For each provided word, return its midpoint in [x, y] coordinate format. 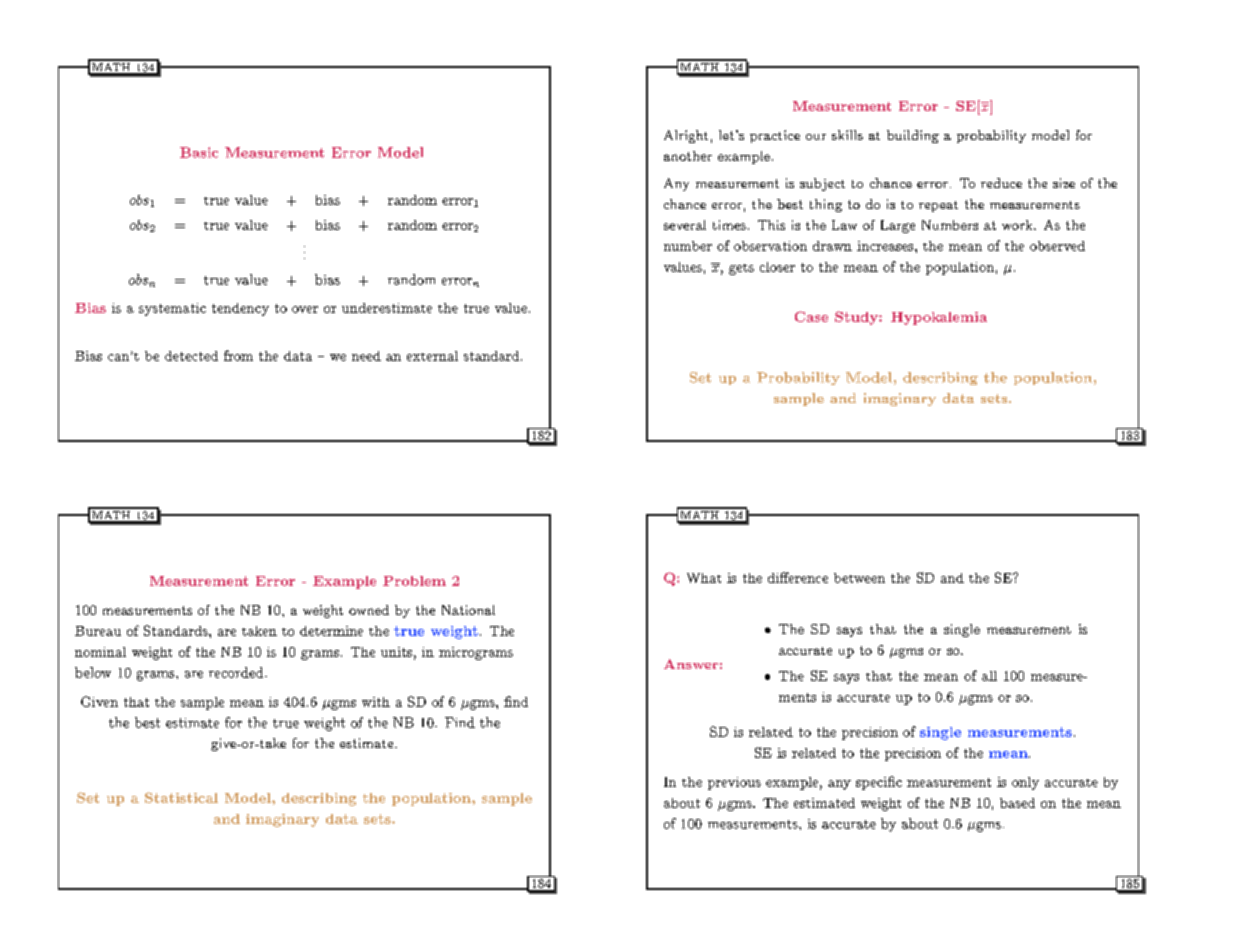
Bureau [98, 631]
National [468, 610]
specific [879, 783]
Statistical [181, 797]
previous [734, 783]
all [989, 676]
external [432, 356]
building [913, 136]
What [704, 578]
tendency [240, 309]
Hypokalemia [939, 318]
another [688, 156]
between [859, 578]
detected [191, 356]
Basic [199, 152]
